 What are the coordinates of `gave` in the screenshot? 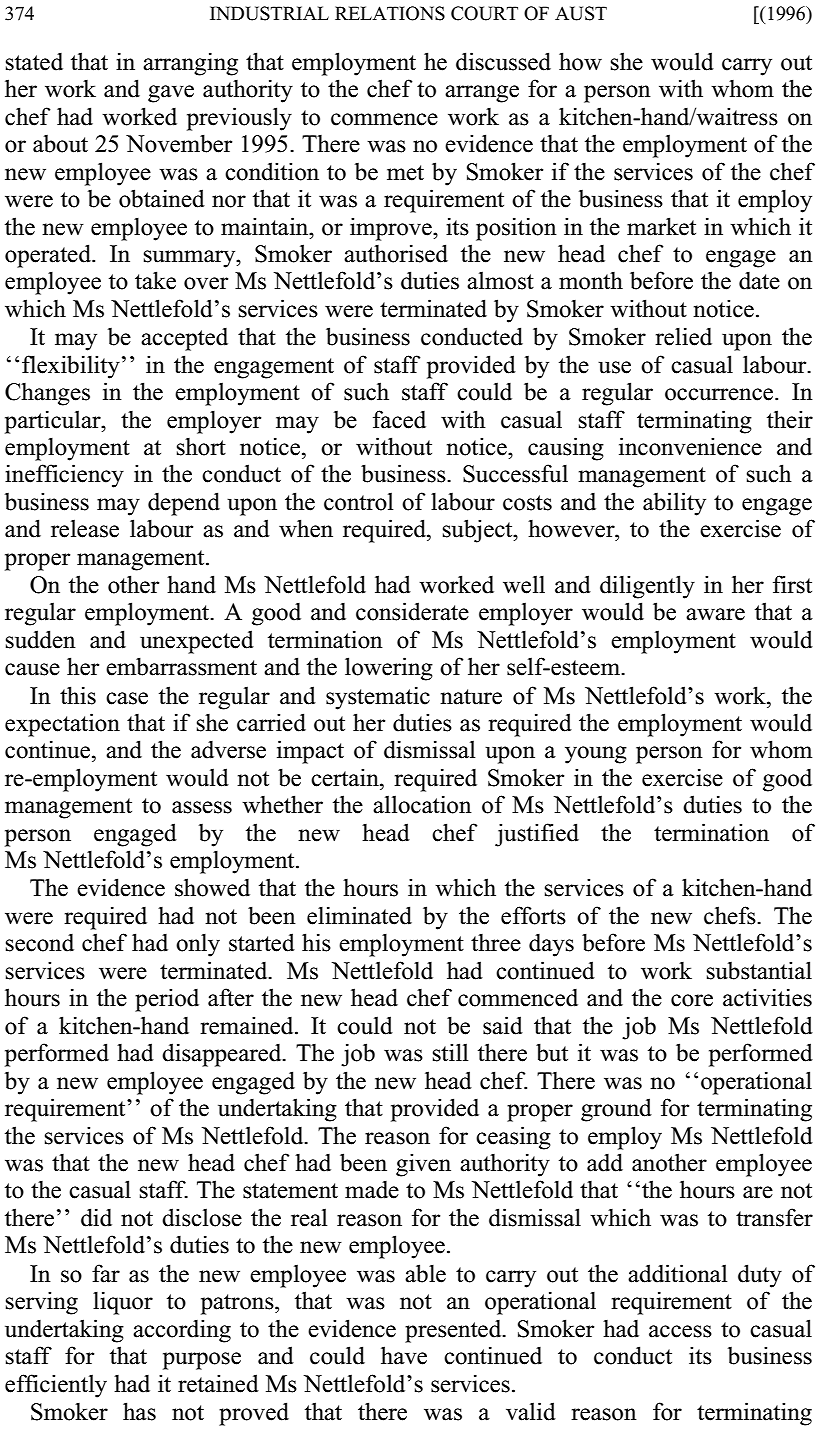 It's located at (171, 94).
